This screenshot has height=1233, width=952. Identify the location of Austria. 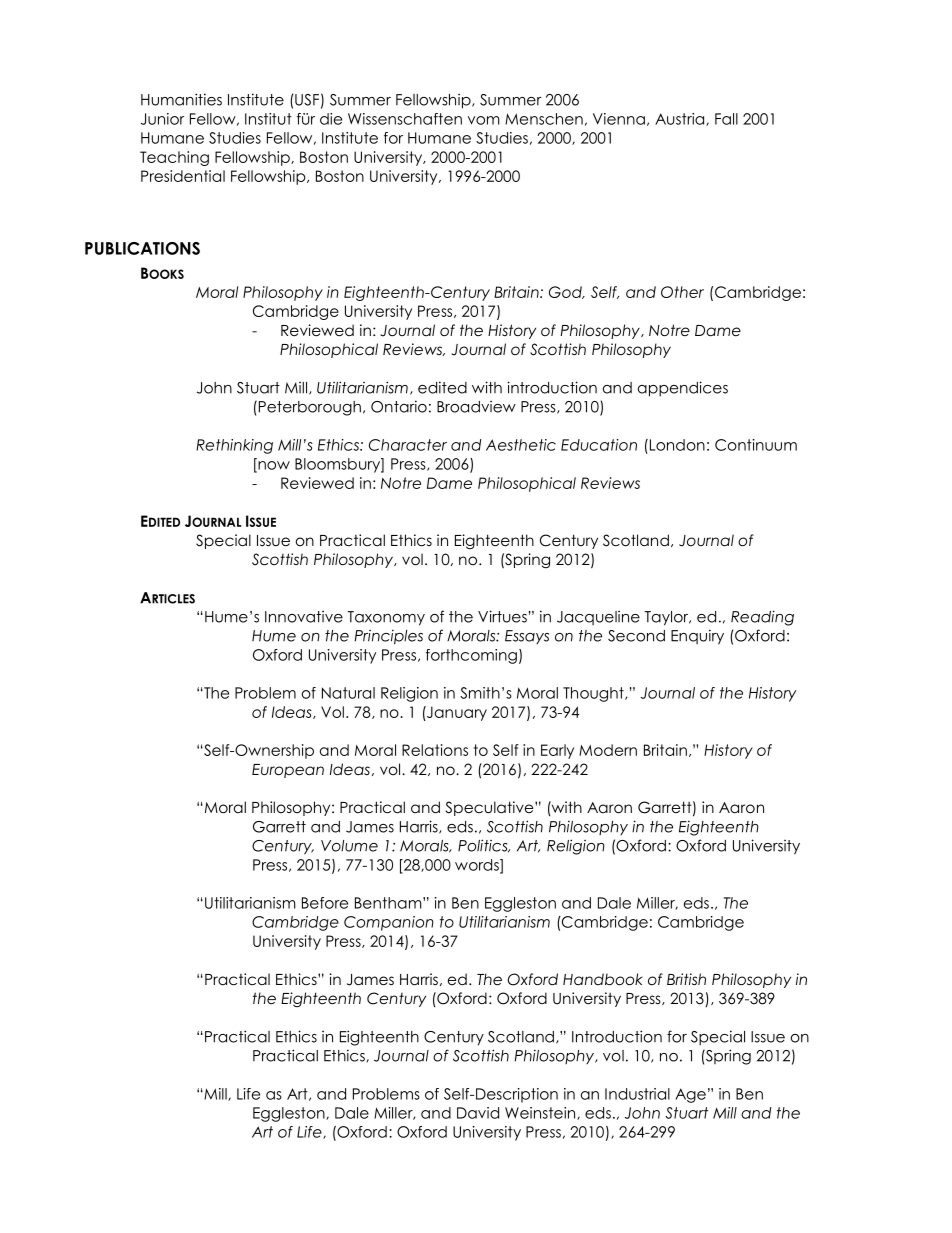
(681, 119).
